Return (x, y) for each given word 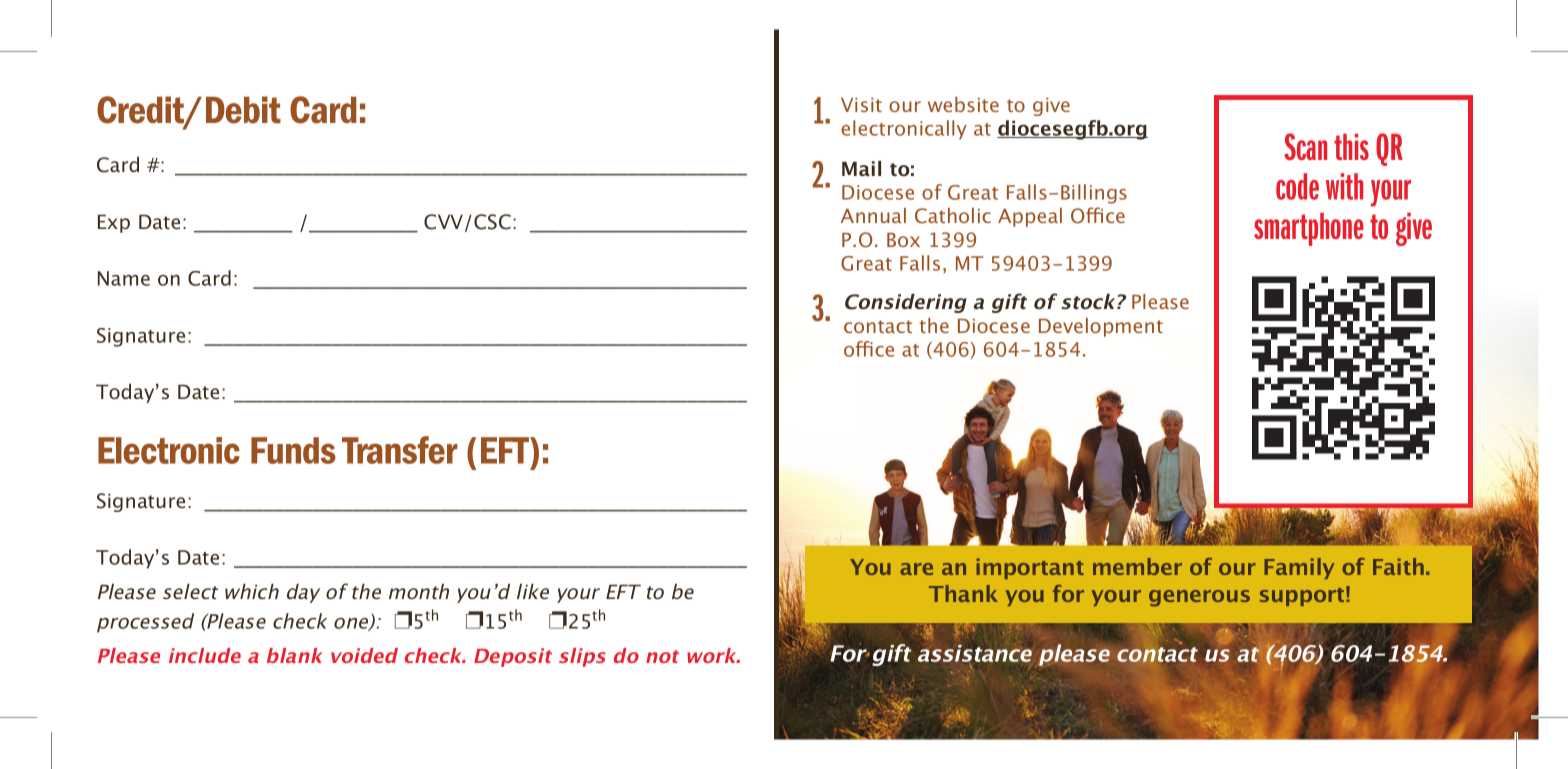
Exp (114, 223)
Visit (861, 105)
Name (124, 278)
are (916, 569)
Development (1101, 327)
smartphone (1309, 229)
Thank (963, 593)
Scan (1305, 146)
